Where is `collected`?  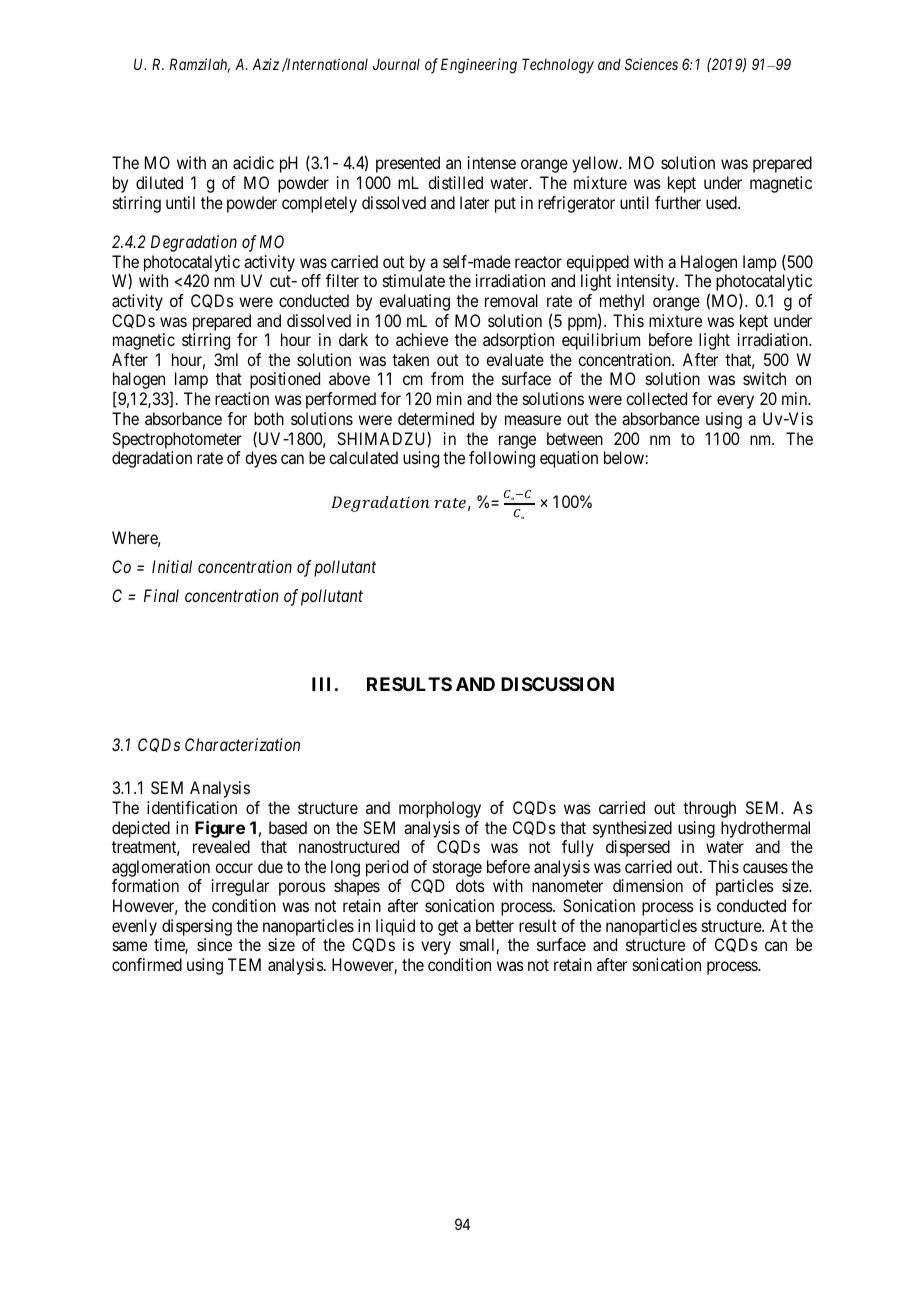
collected is located at coordinates (656, 398).
